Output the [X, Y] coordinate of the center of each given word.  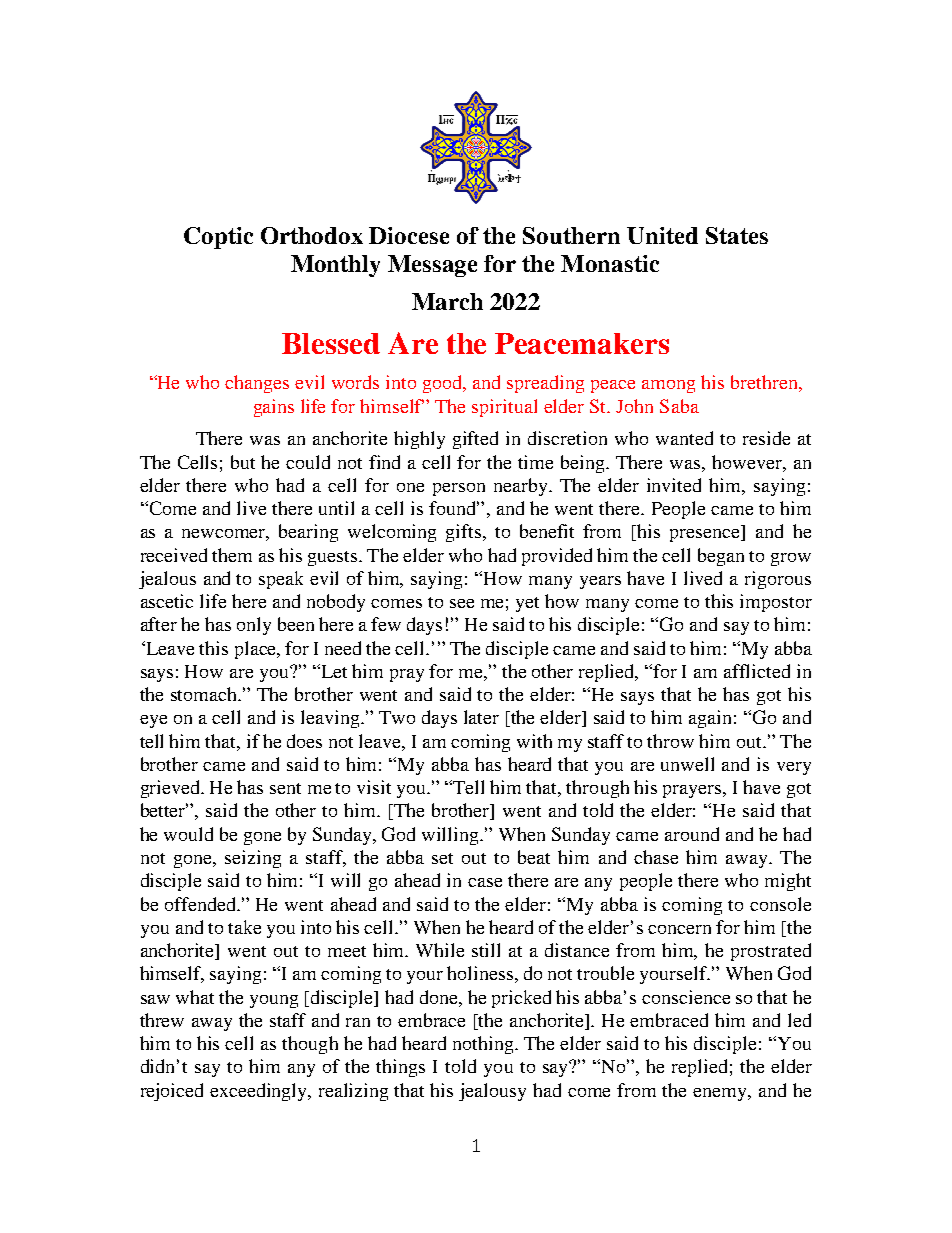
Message [432, 266]
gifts [465, 533]
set [442, 858]
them [232, 555]
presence [706, 535]
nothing [484, 1045]
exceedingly [260, 1092]
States [737, 235]
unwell [687, 764]
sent [285, 788]
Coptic [218, 238]
